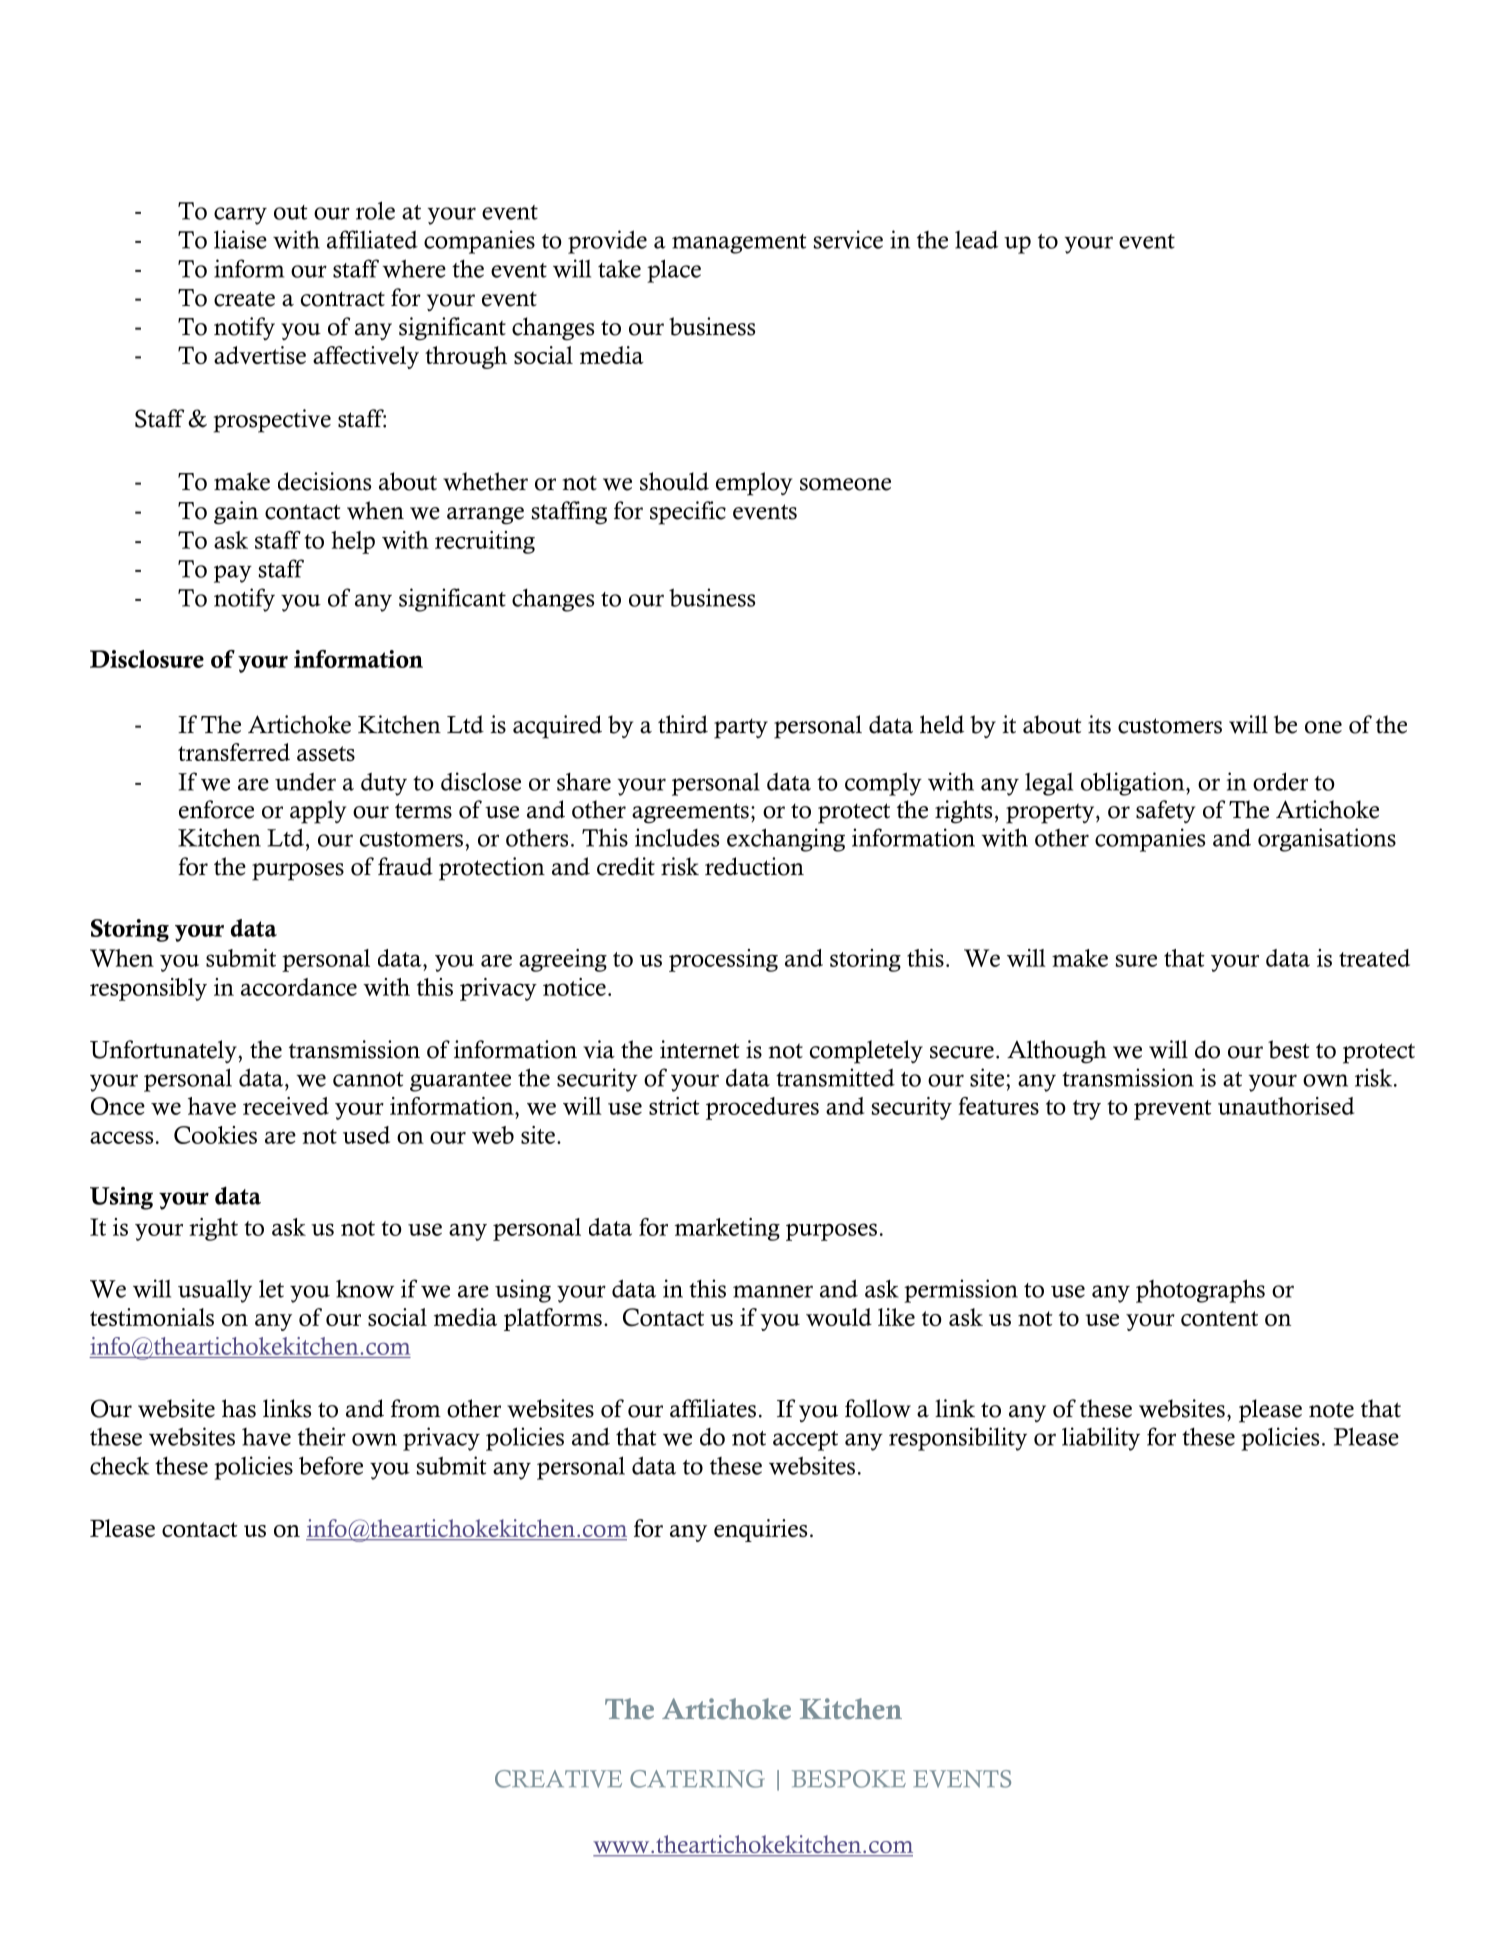 The height and width of the image is (1946, 1504). I want to click on photographs, so click(1200, 1291).
